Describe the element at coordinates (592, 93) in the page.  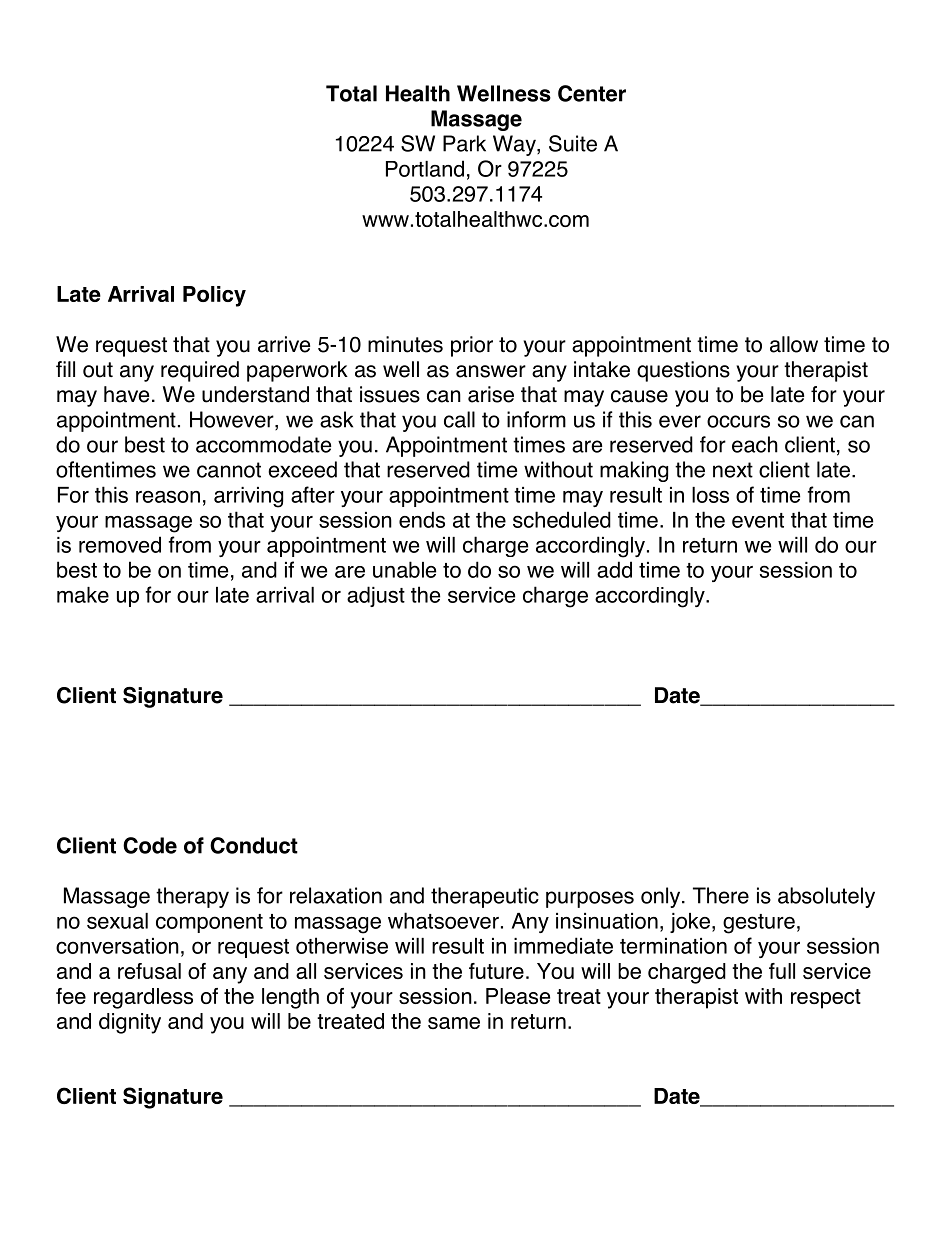
I see `Center` at that location.
